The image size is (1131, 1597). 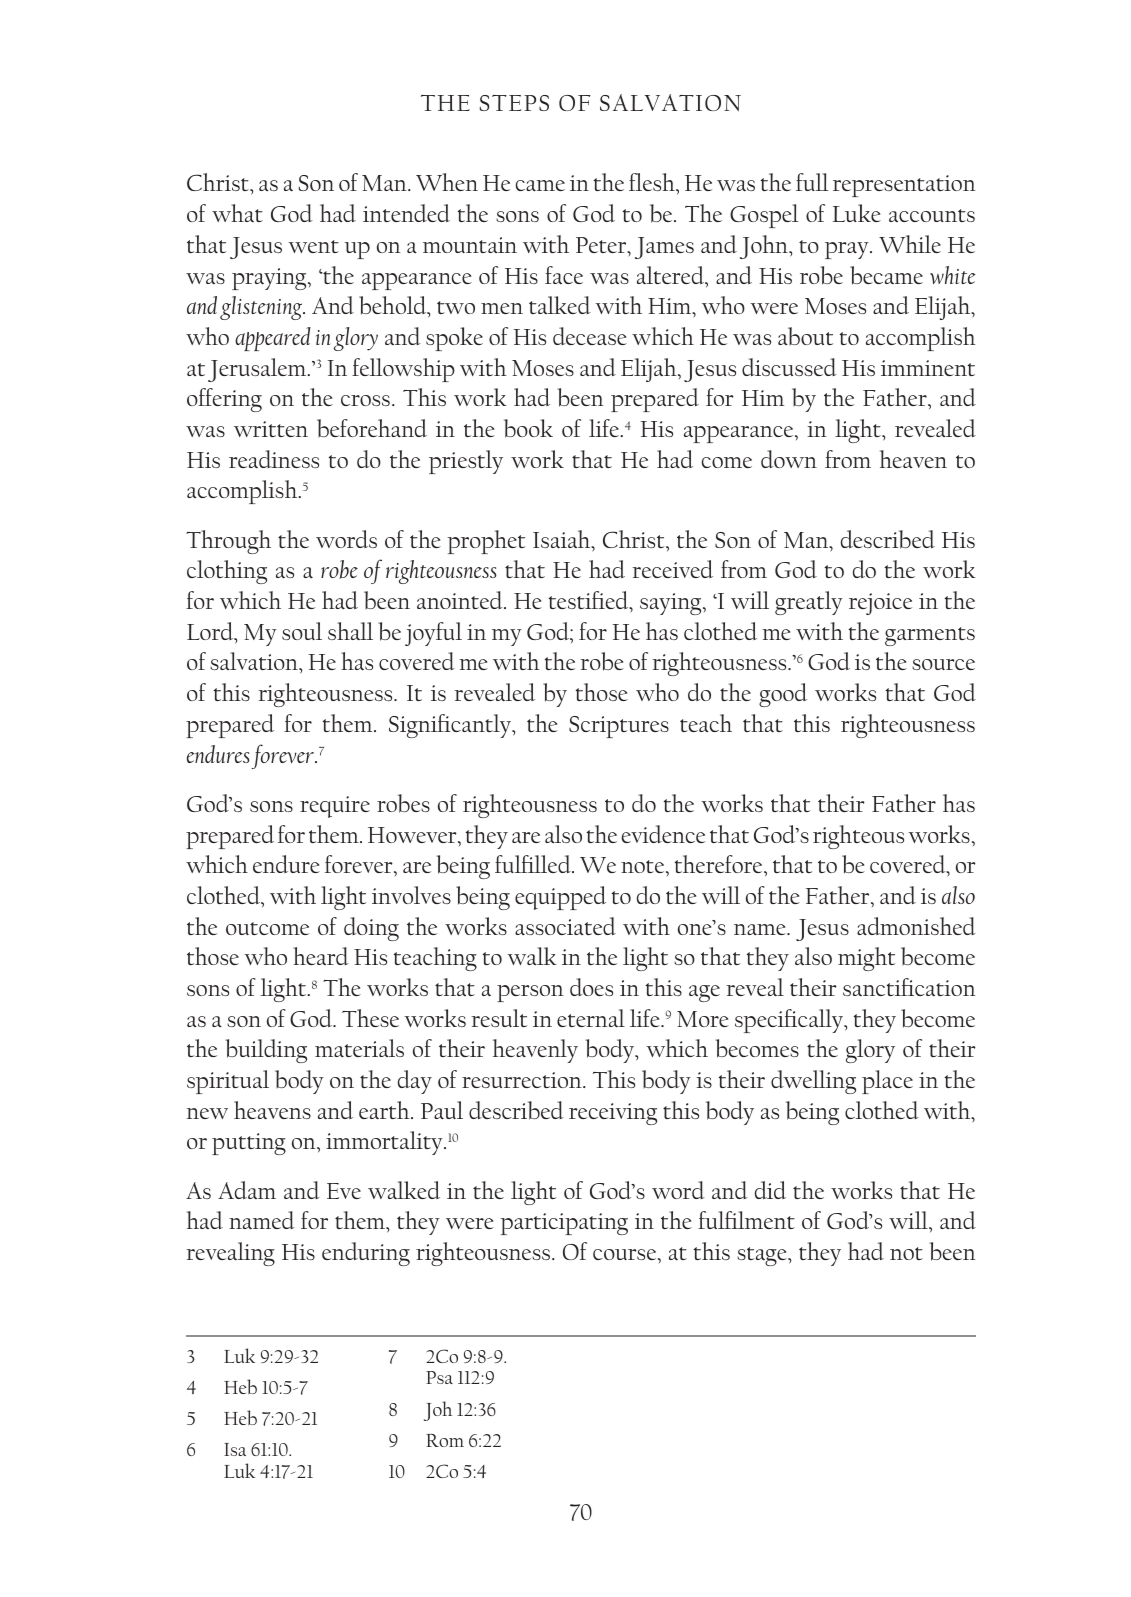 What do you see at coordinates (904, 186) in the screenshot?
I see `representation` at bounding box center [904, 186].
